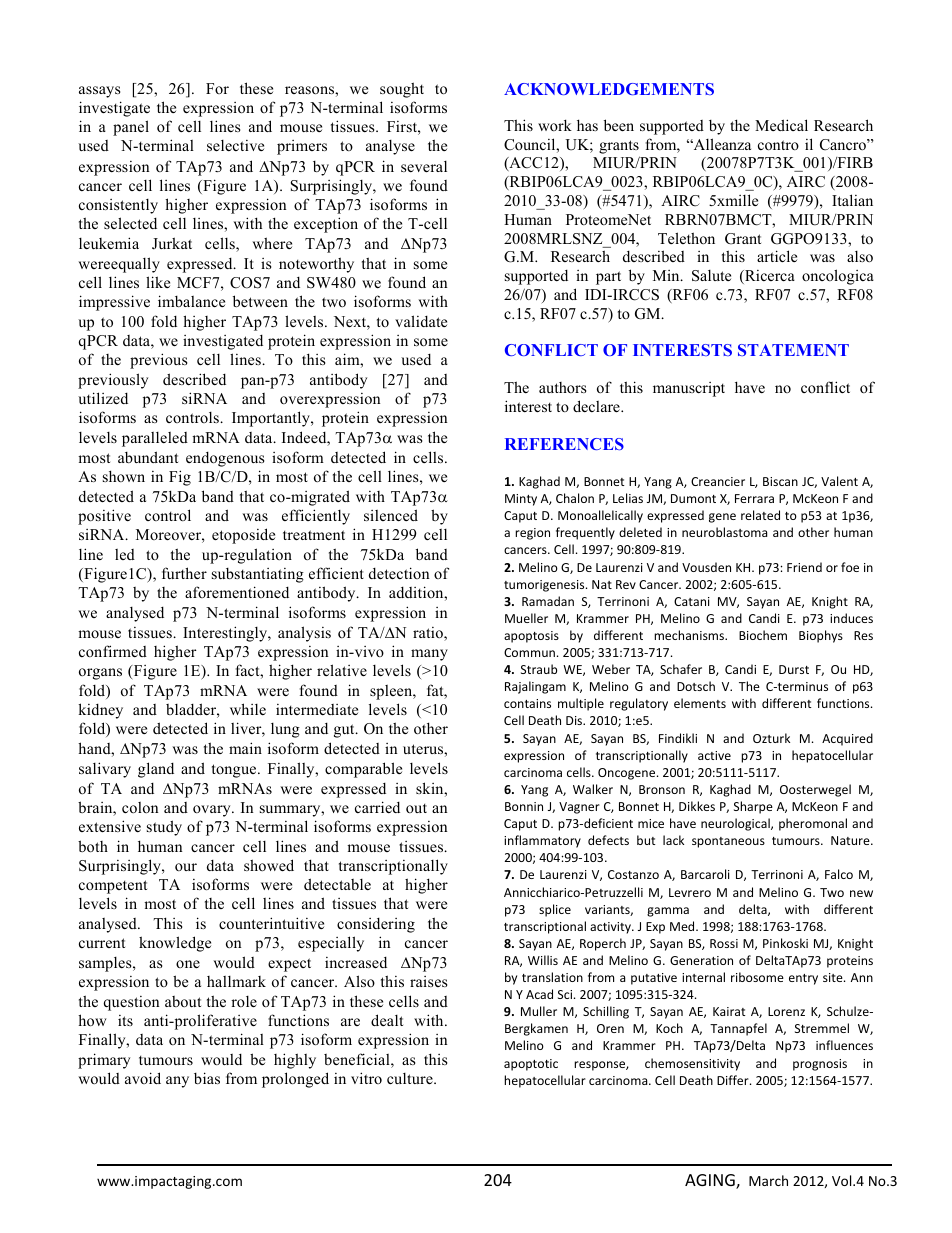 The image size is (952, 1233). I want to click on Minty, so click(521, 500).
